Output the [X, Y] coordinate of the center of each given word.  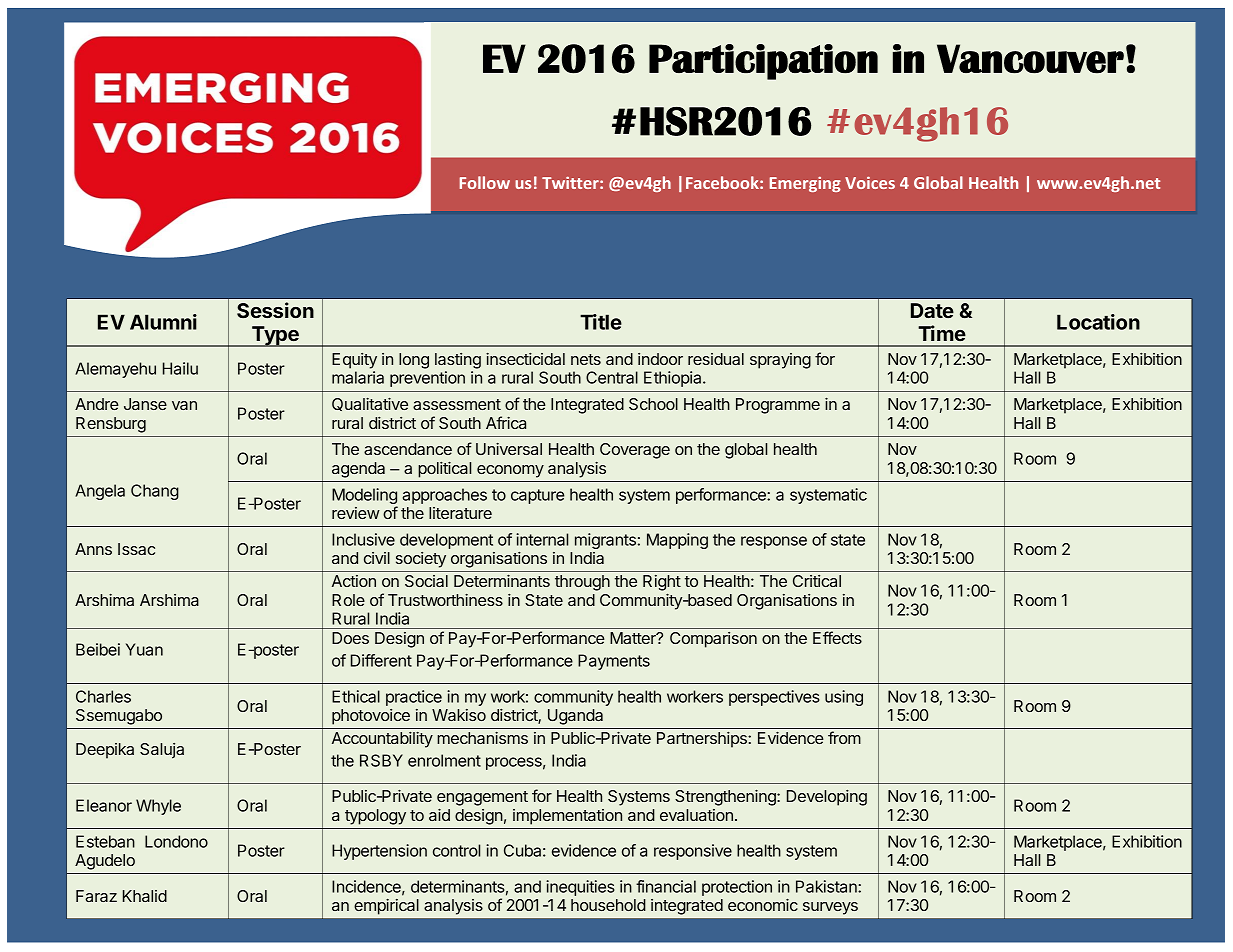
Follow [485, 182]
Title [601, 322]
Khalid [145, 896]
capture [537, 496]
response [774, 542]
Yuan [144, 649]
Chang [155, 492]
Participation [763, 62]
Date [932, 310]
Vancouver [1030, 59]
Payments [614, 662]
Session [275, 310]
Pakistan [827, 886]
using [844, 698]
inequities [580, 888]
